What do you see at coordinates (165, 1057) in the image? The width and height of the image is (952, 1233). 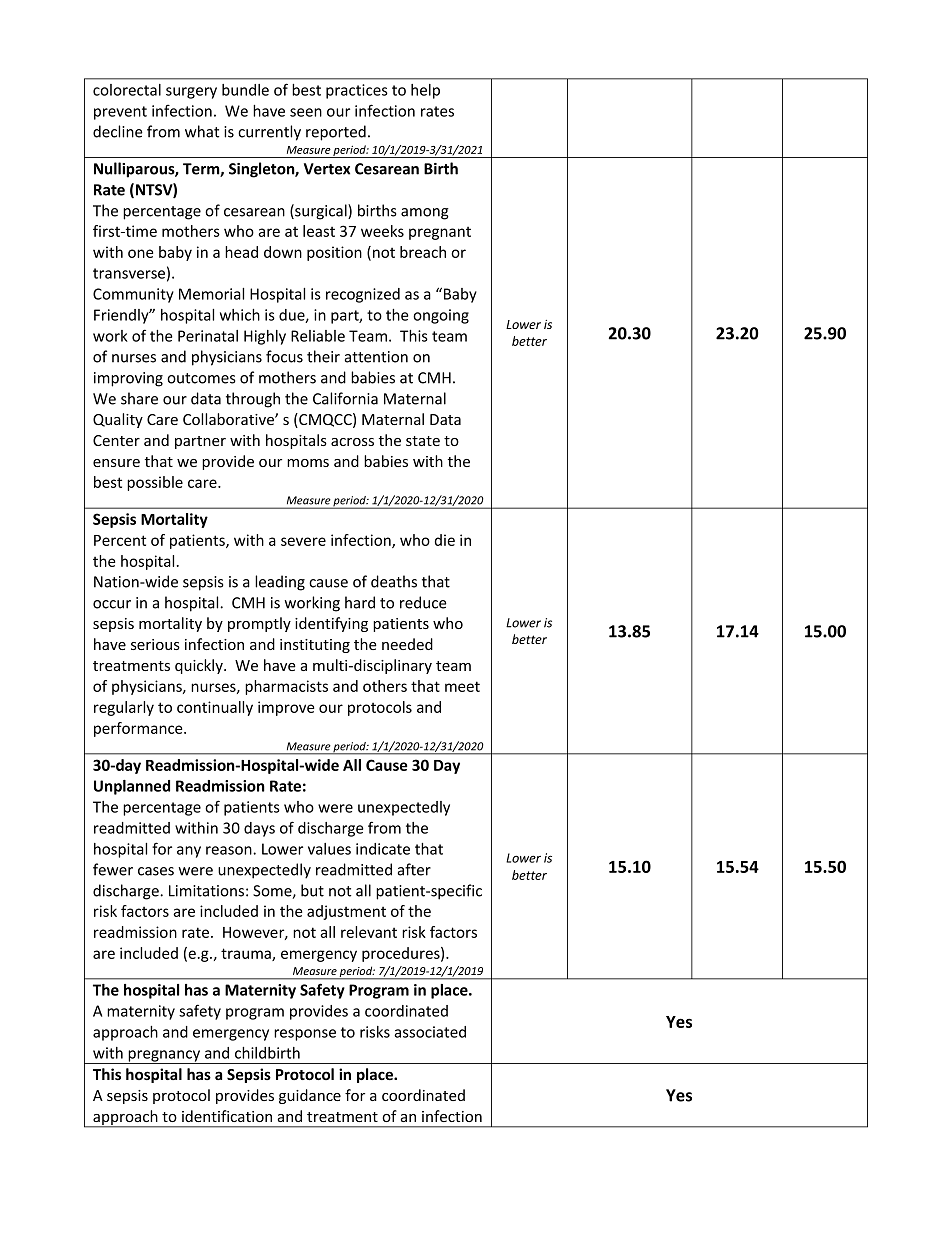 I see `pregnancy` at bounding box center [165, 1057].
